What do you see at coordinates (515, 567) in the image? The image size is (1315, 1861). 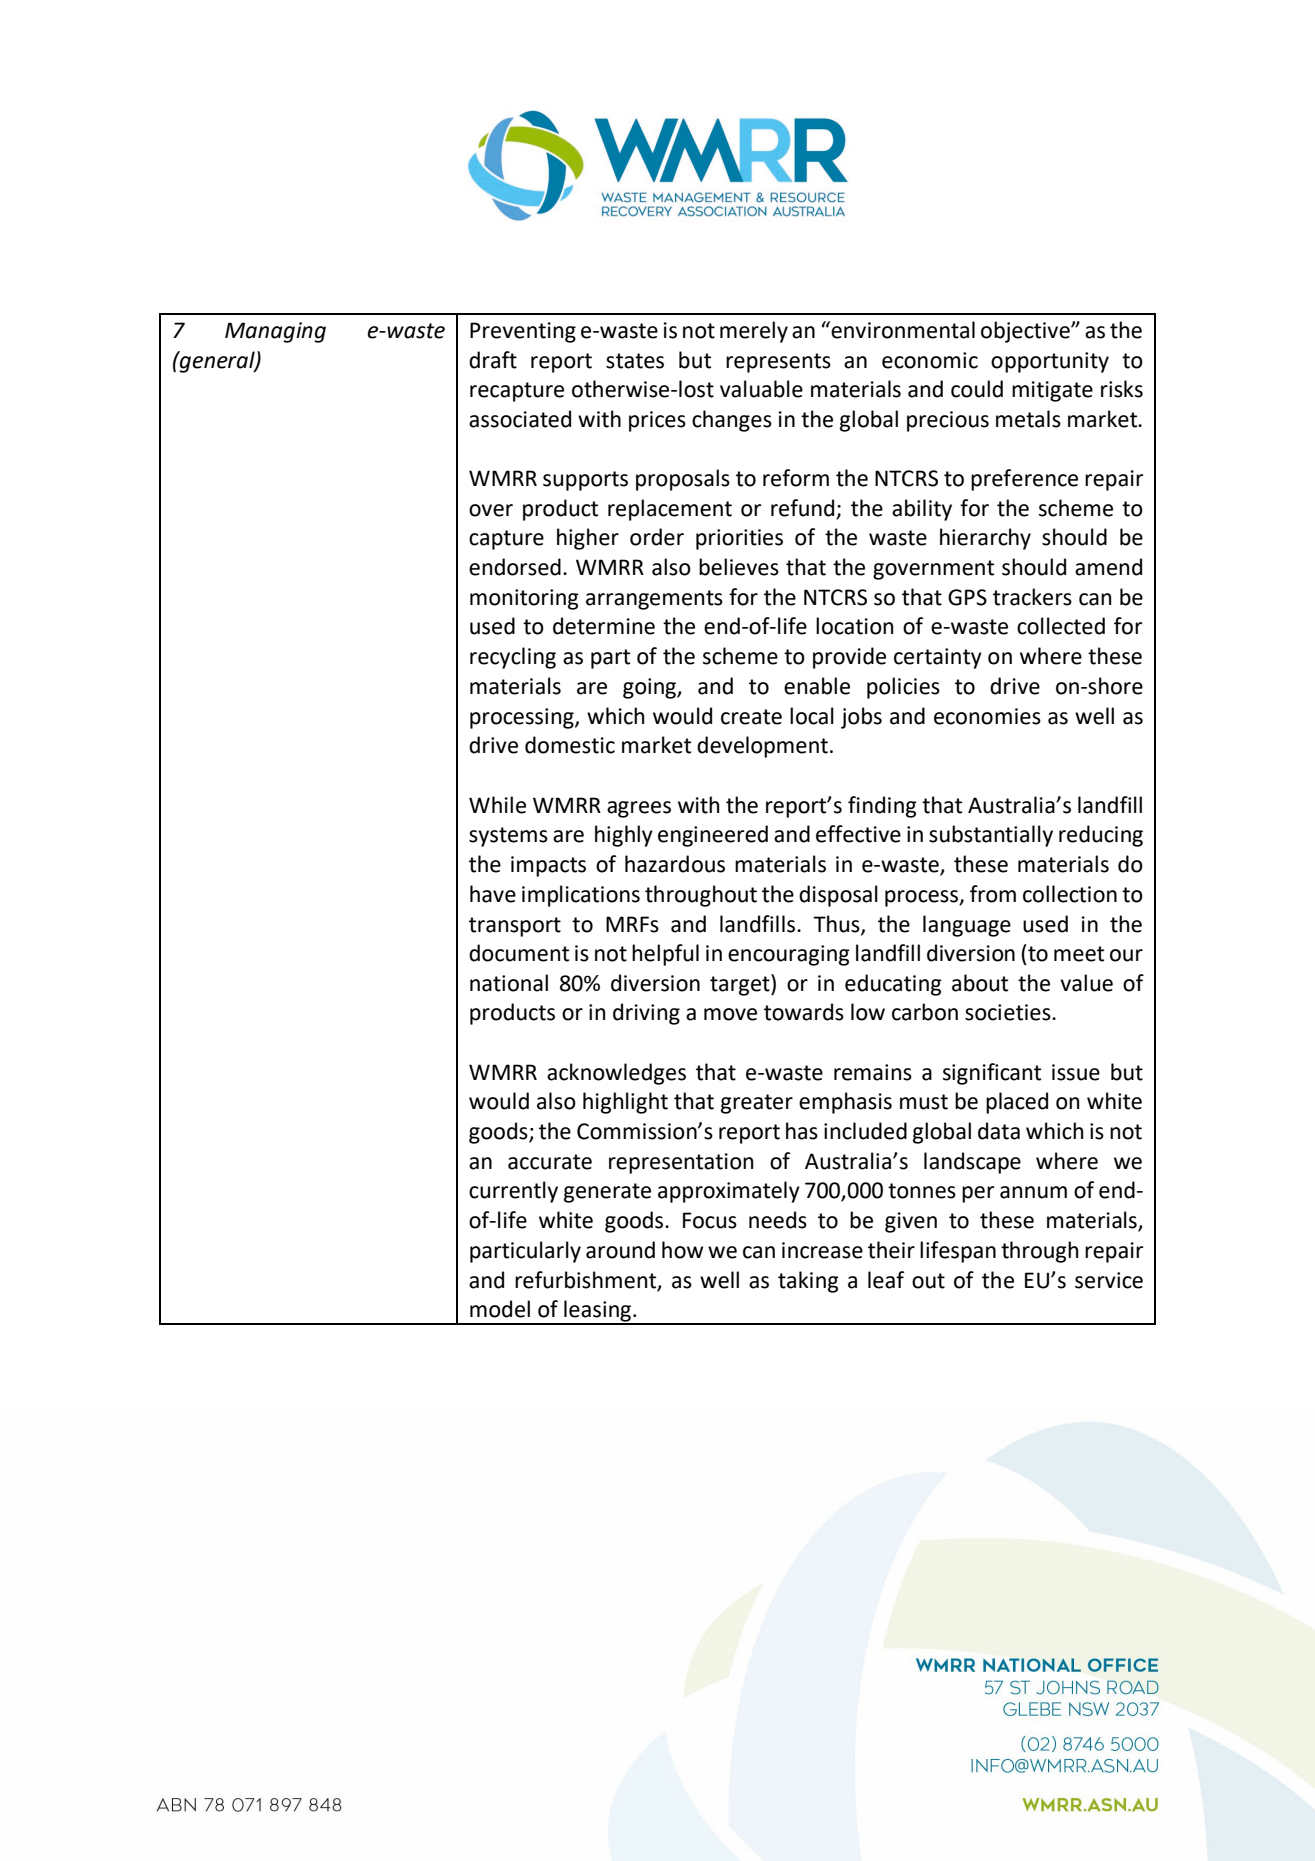 I see `endorsed` at bounding box center [515, 567].
